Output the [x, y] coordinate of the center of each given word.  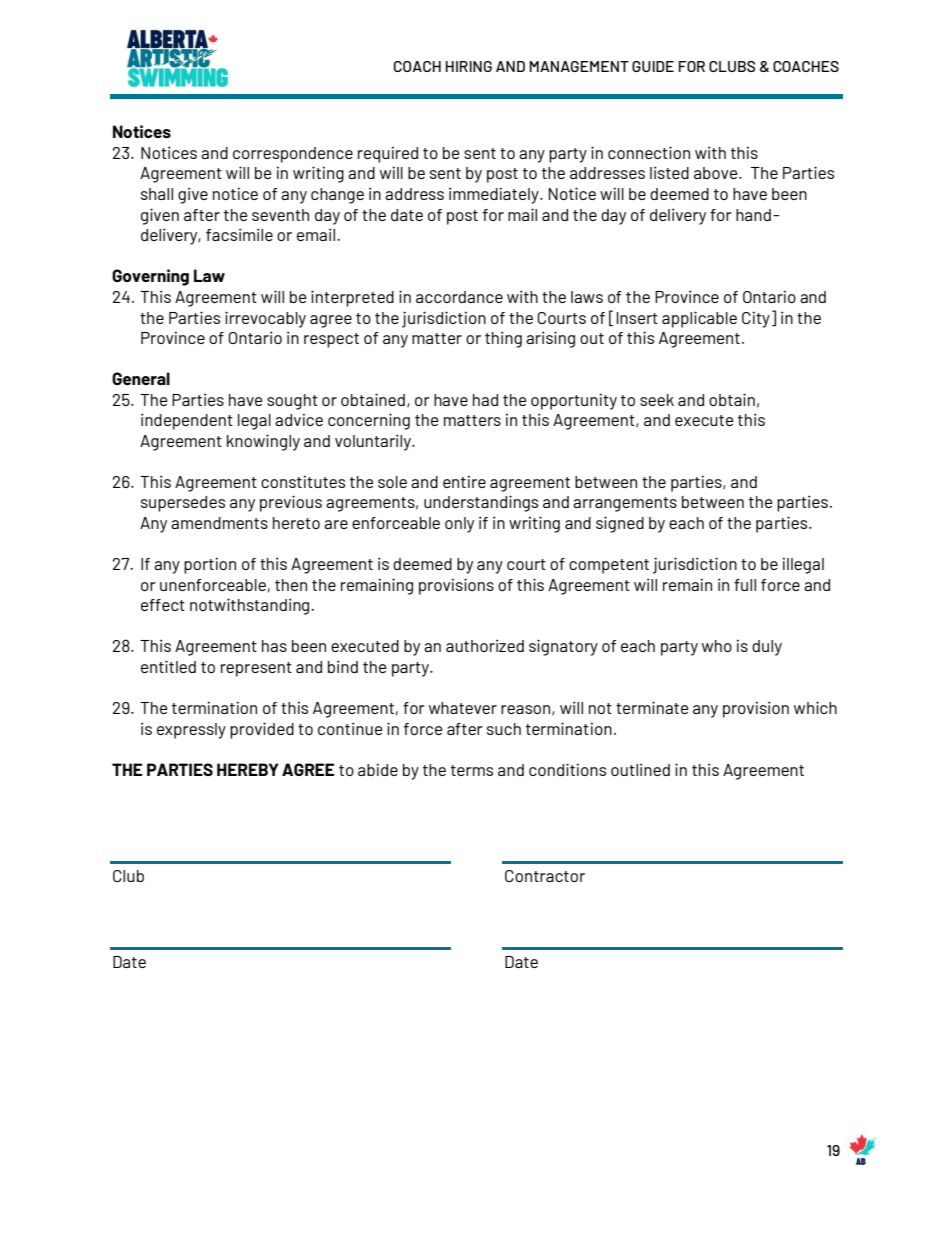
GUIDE [653, 66]
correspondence [293, 155]
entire [464, 481]
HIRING [469, 66]
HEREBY [248, 769]
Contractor [545, 876]
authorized [485, 645]
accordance [459, 297]
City [756, 319]
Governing [150, 277]
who [717, 646]
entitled [168, 666]
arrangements [625, 504]
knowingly [263, 442]
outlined [640, 769]
